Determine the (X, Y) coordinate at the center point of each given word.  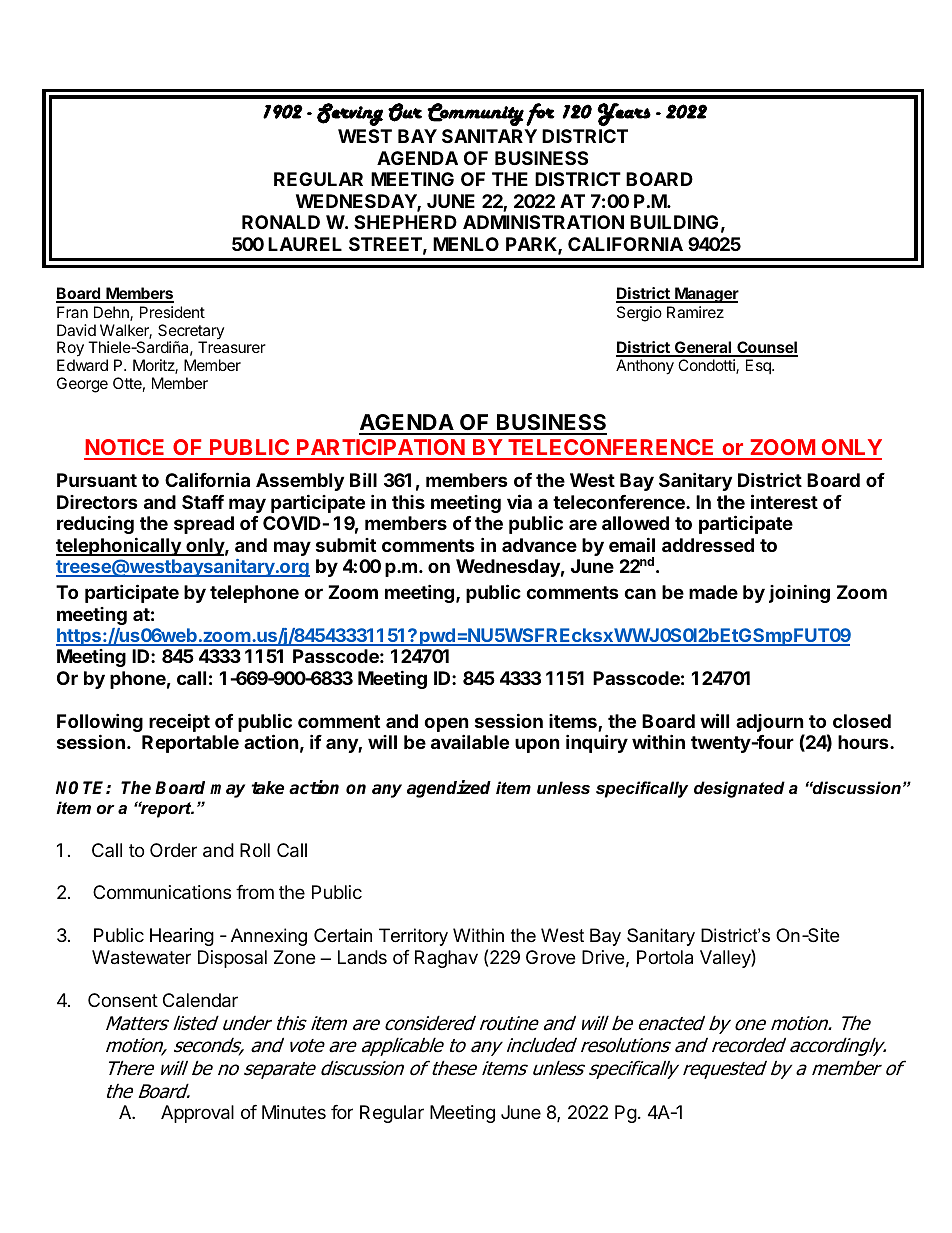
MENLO (466, 244)
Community (475, 114)
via (519, 501)
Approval (197, 1114)
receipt (179, 722)
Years (624, 114)
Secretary (191, 333)
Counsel (766, 348)
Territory (413, 937)
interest (784, 501)
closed (862, 721)
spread (204, 525)
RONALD (281, 222)
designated (739, 789)
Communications (162, 892)
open (446, 726)
